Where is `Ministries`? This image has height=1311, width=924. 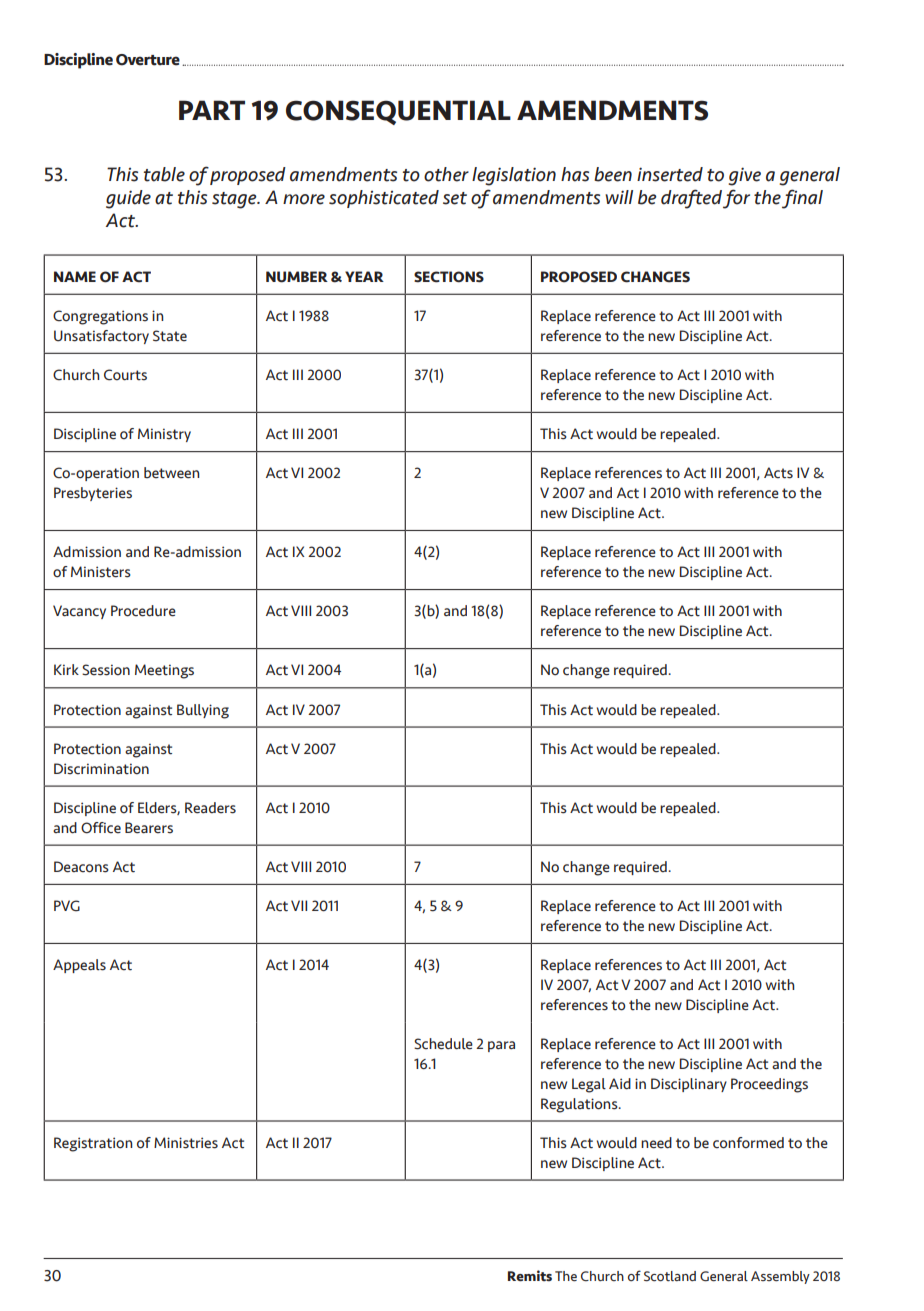 Ministries is located at coordinates (186, 1143).
